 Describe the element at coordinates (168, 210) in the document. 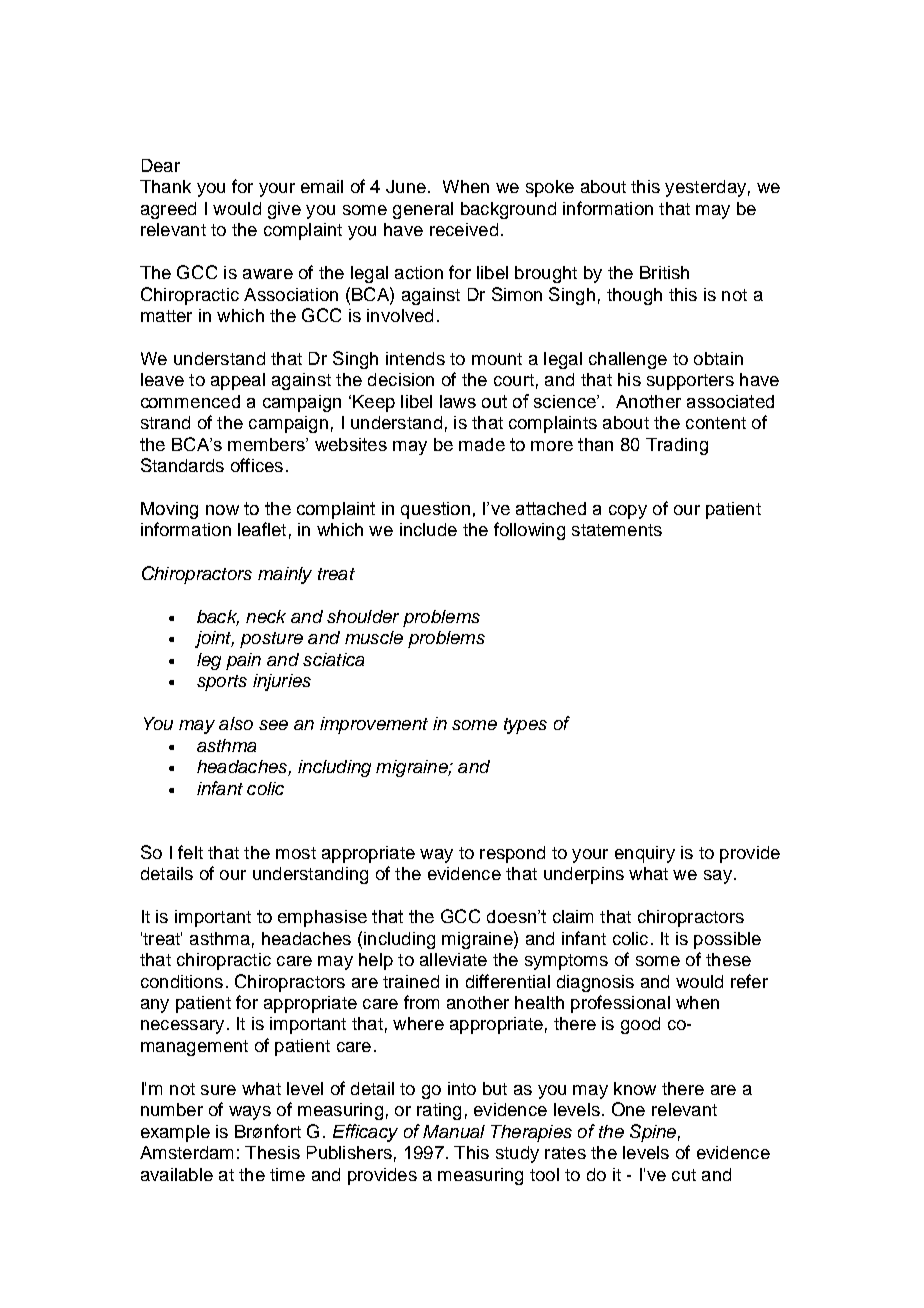

I see `agreed` at that location.
